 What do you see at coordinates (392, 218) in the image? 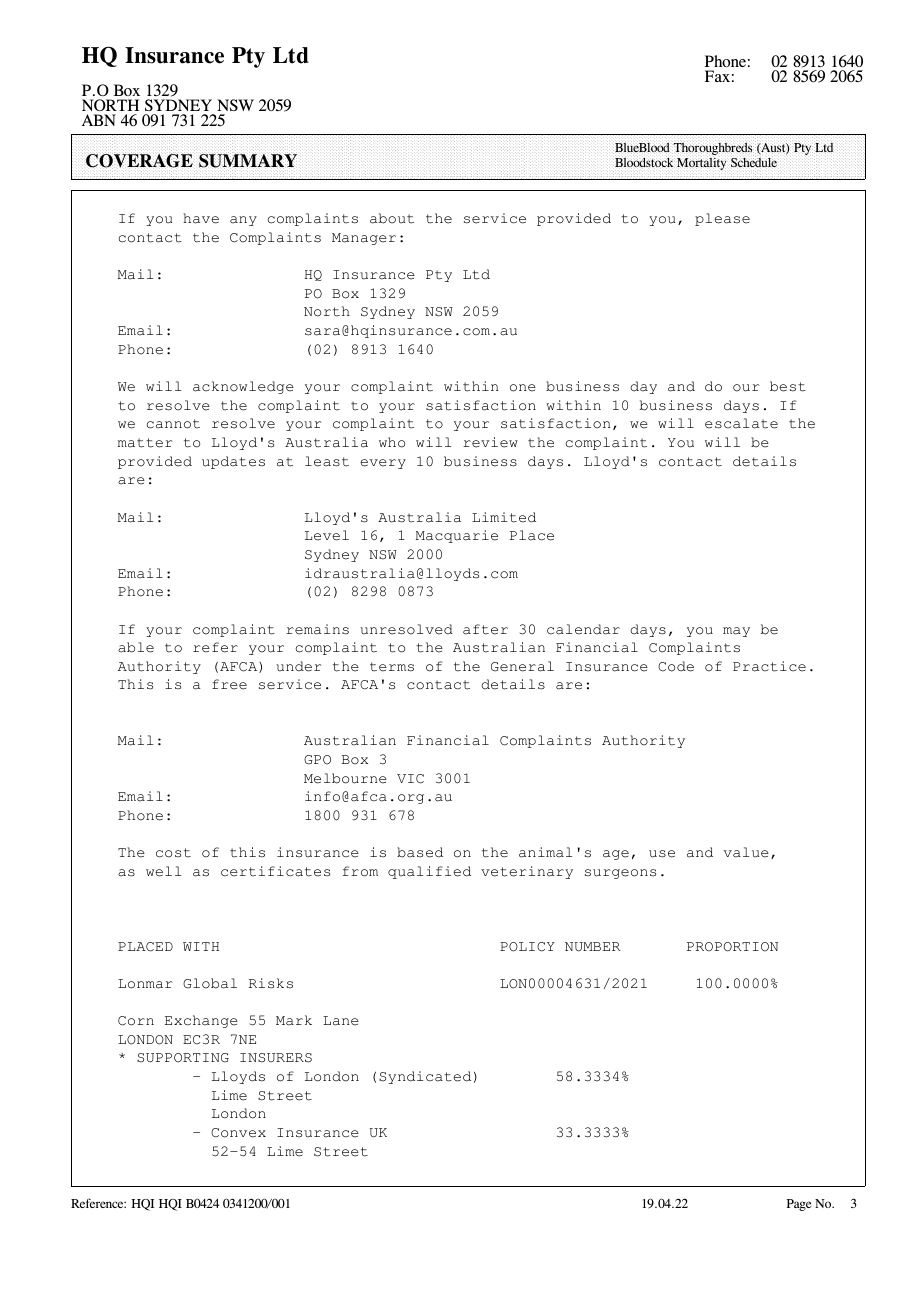
I see `about` at bounding box center [392, 218].
